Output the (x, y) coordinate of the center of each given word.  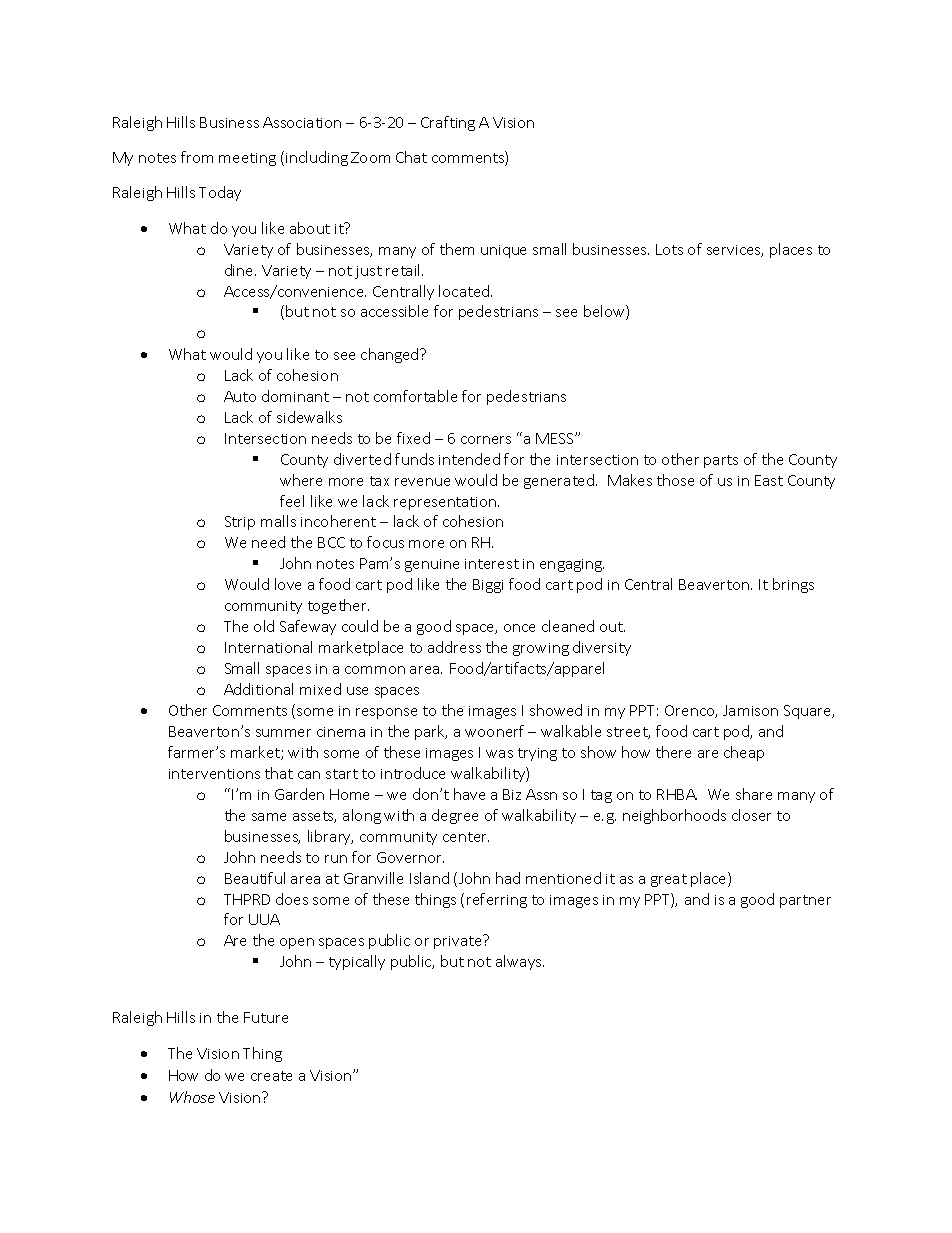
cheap (744, 753)
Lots (669, 249)
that (279, 773)
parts (721, 461)
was (499, 754)
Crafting (448, 123)
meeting (247, 159)
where (301, 480)
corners (486, 440)
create (271, 1076)
